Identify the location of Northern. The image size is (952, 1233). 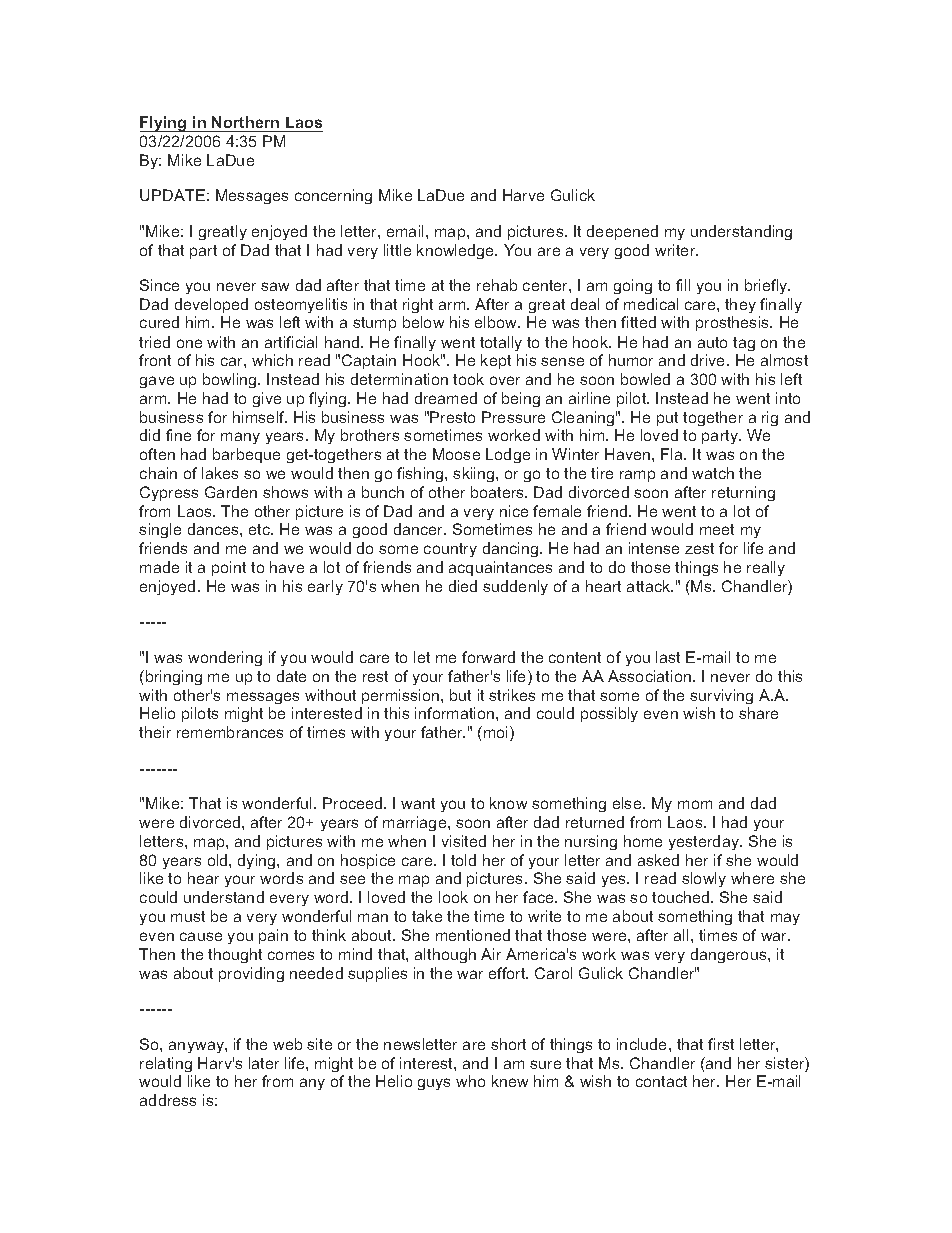
(245, 122).
